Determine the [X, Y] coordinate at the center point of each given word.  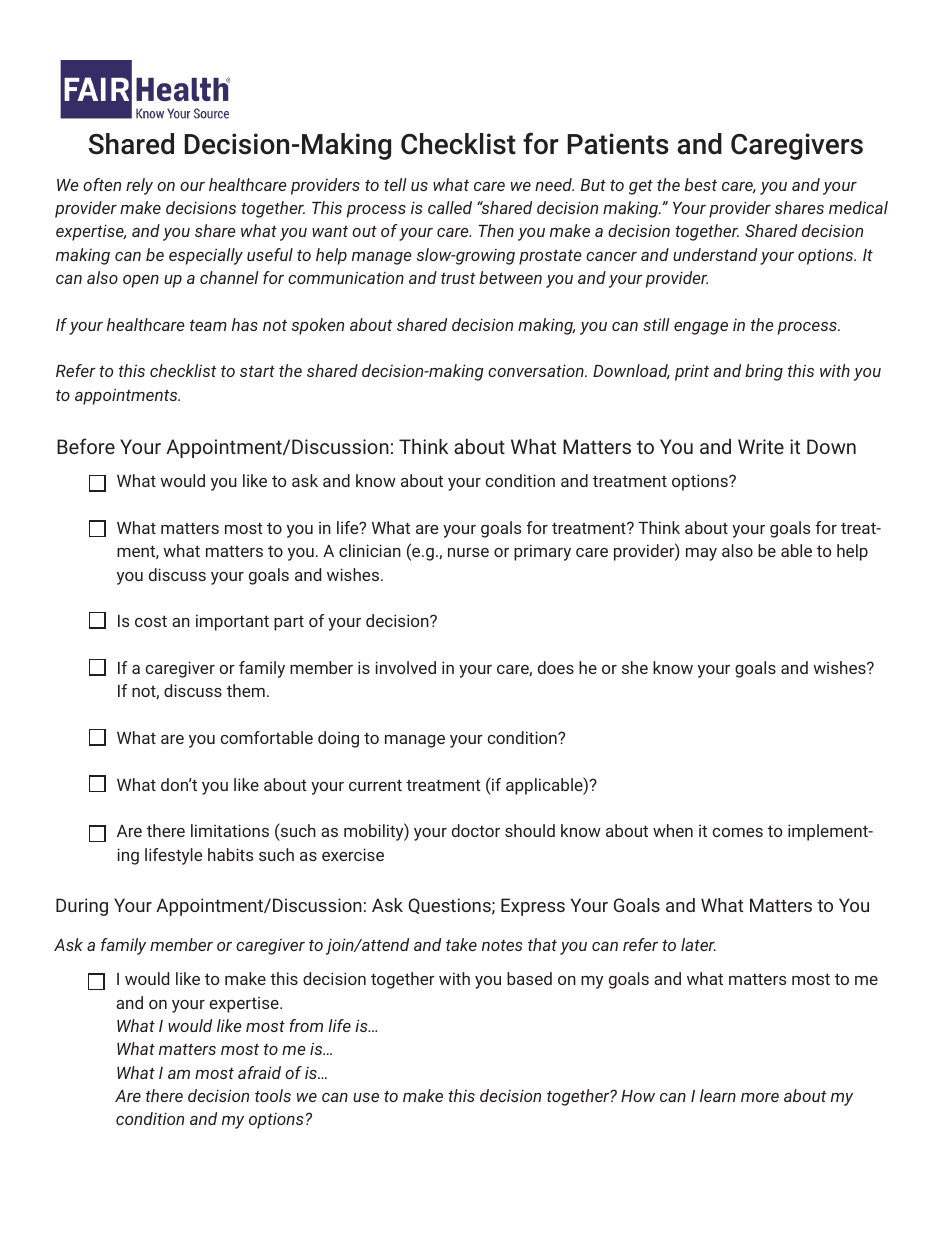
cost [151, 621]
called [450, 207]
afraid [259, 1072]
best [701, 184]
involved [405, 667]
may [701, 554]
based [529, 978]
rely [139, 186]
